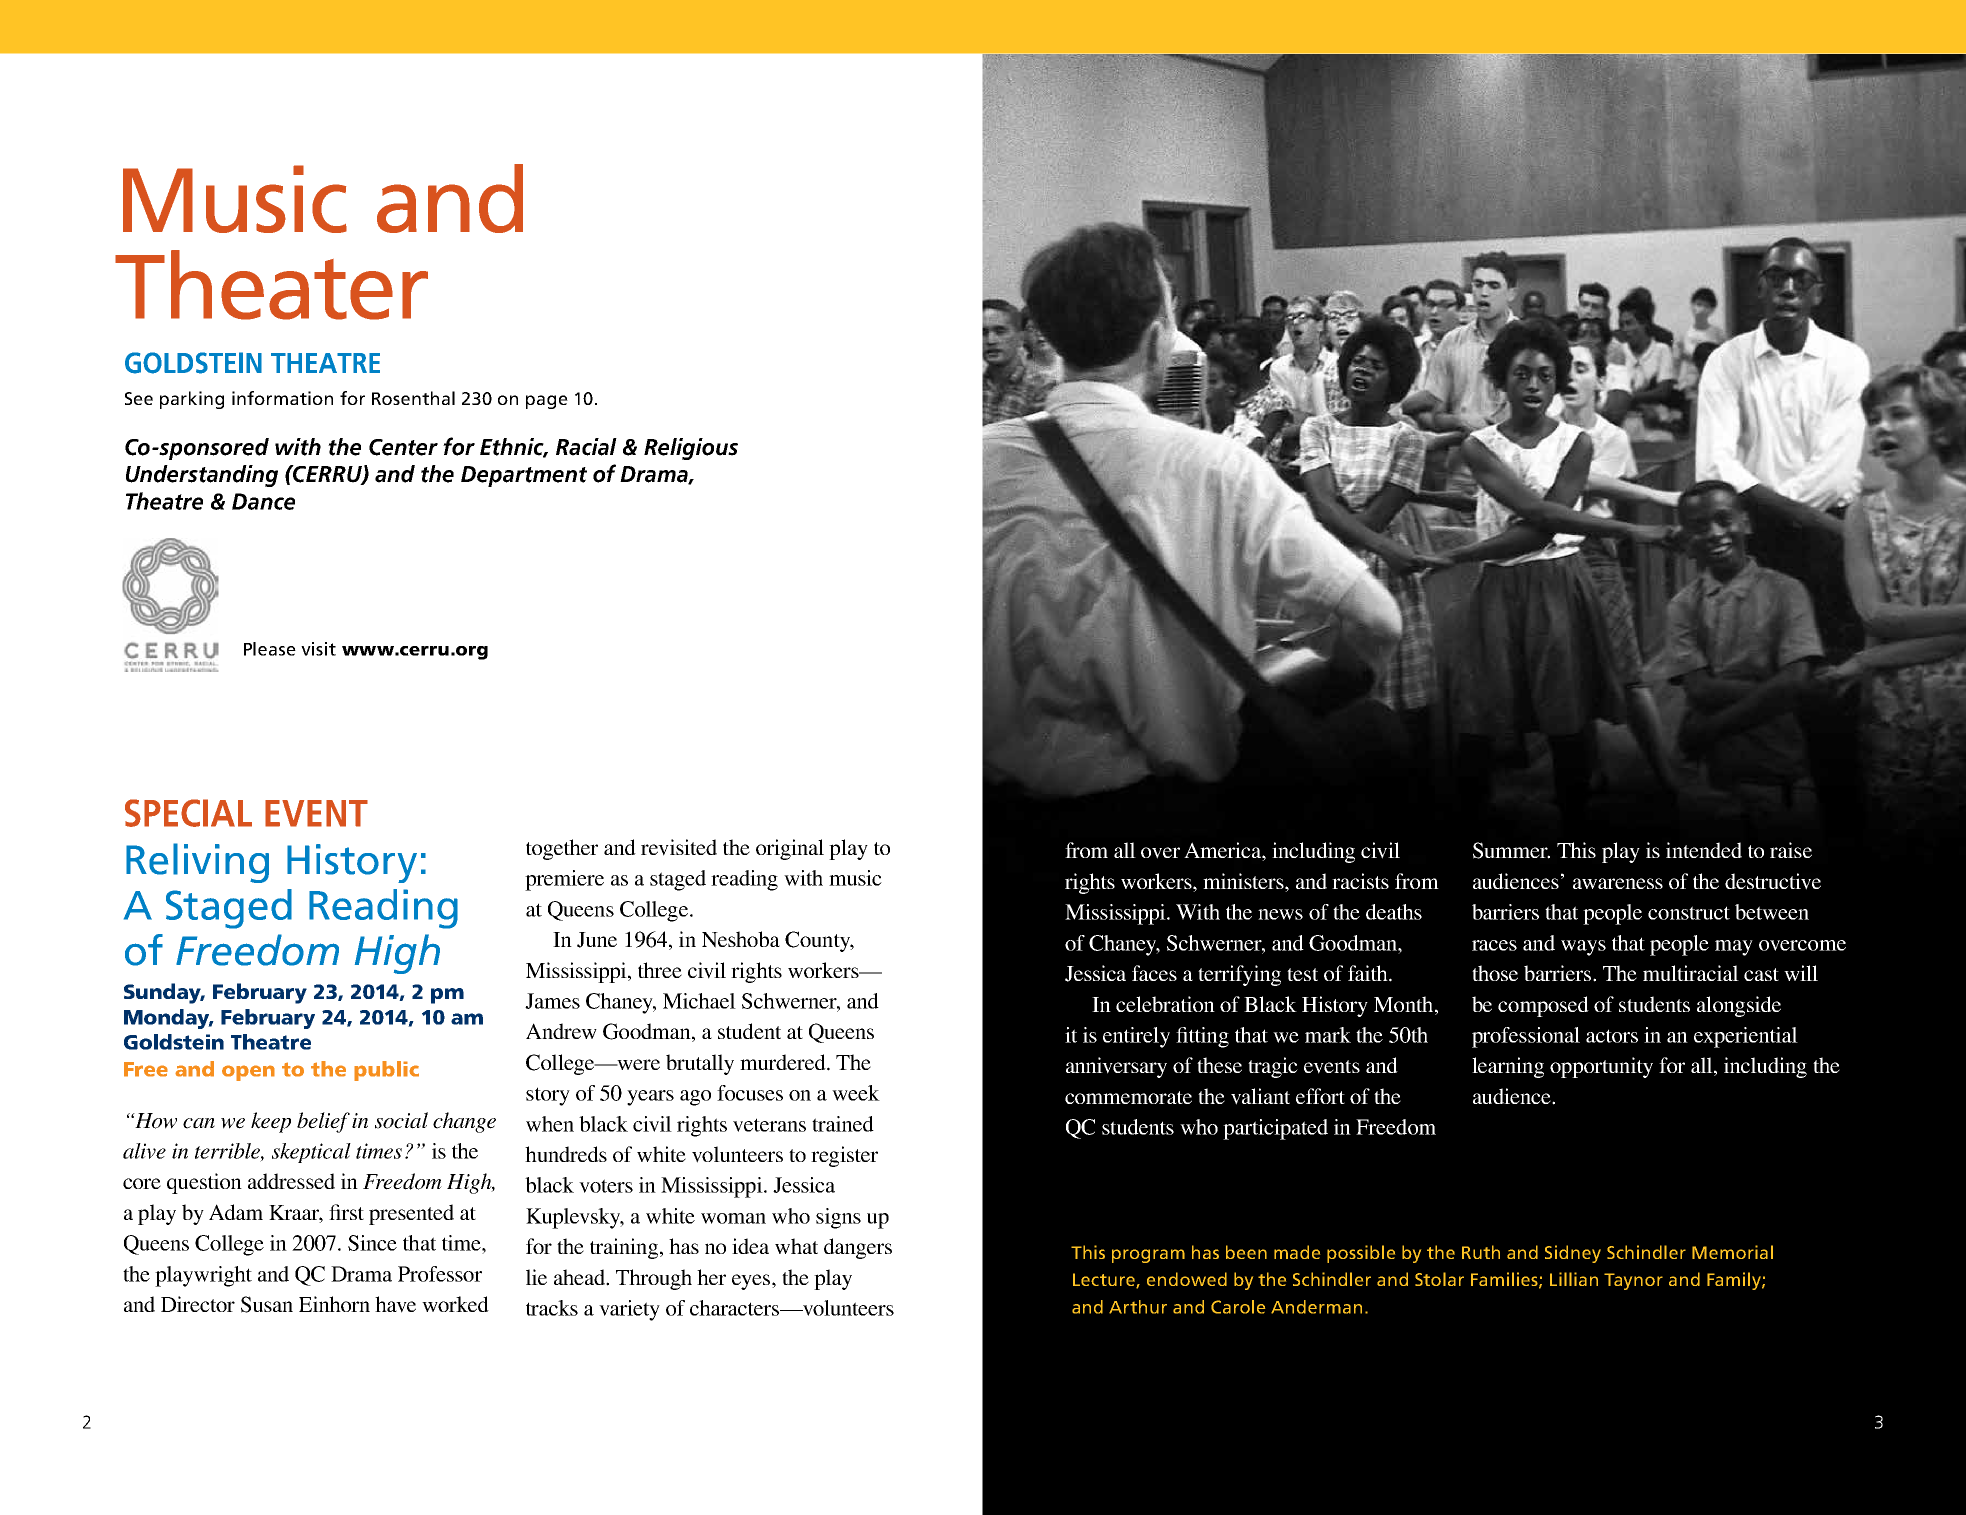 The image size is (1966, 1515). I want to click on Theater, so click(271, 285).
